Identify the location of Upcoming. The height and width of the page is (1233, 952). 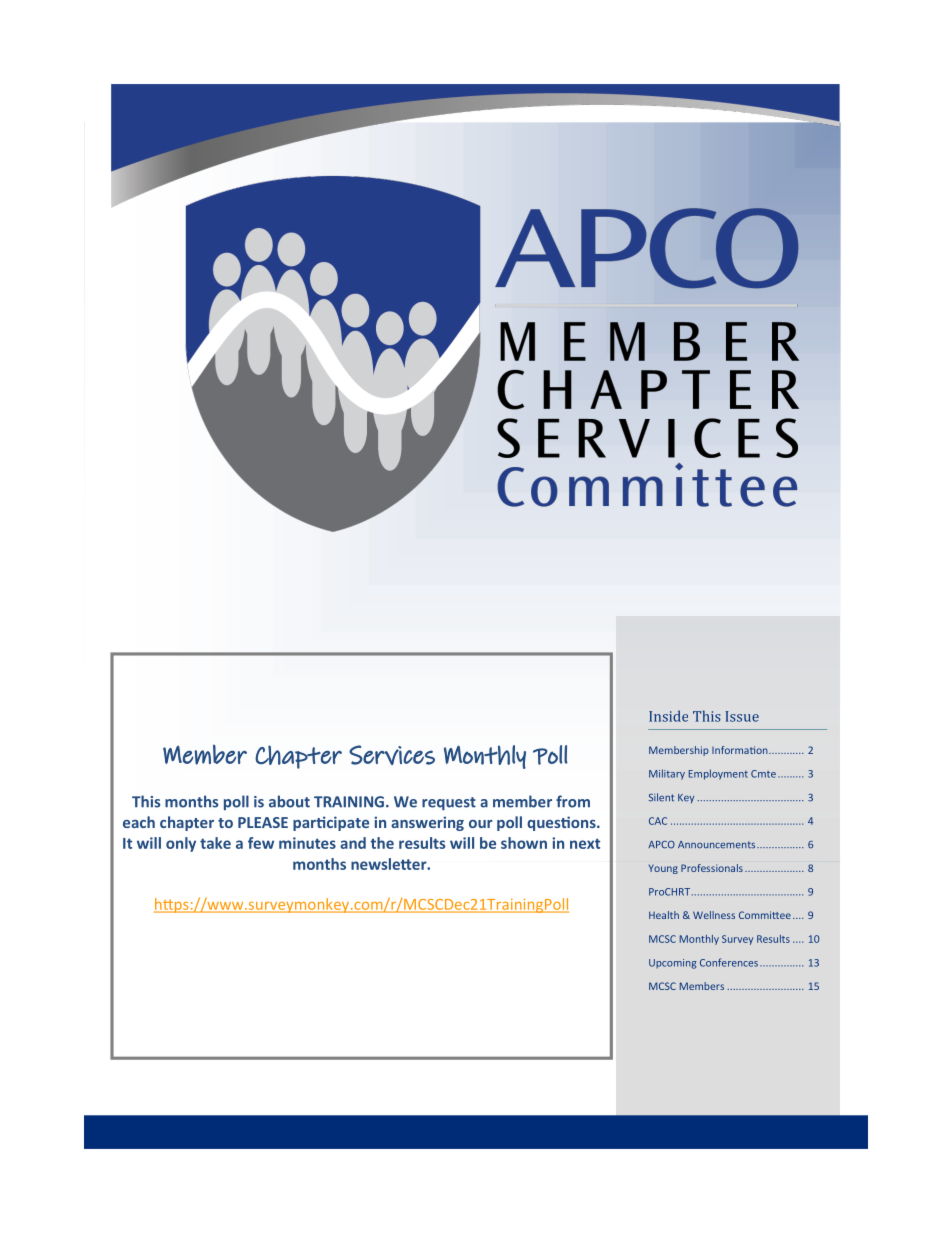
(673, 964).
